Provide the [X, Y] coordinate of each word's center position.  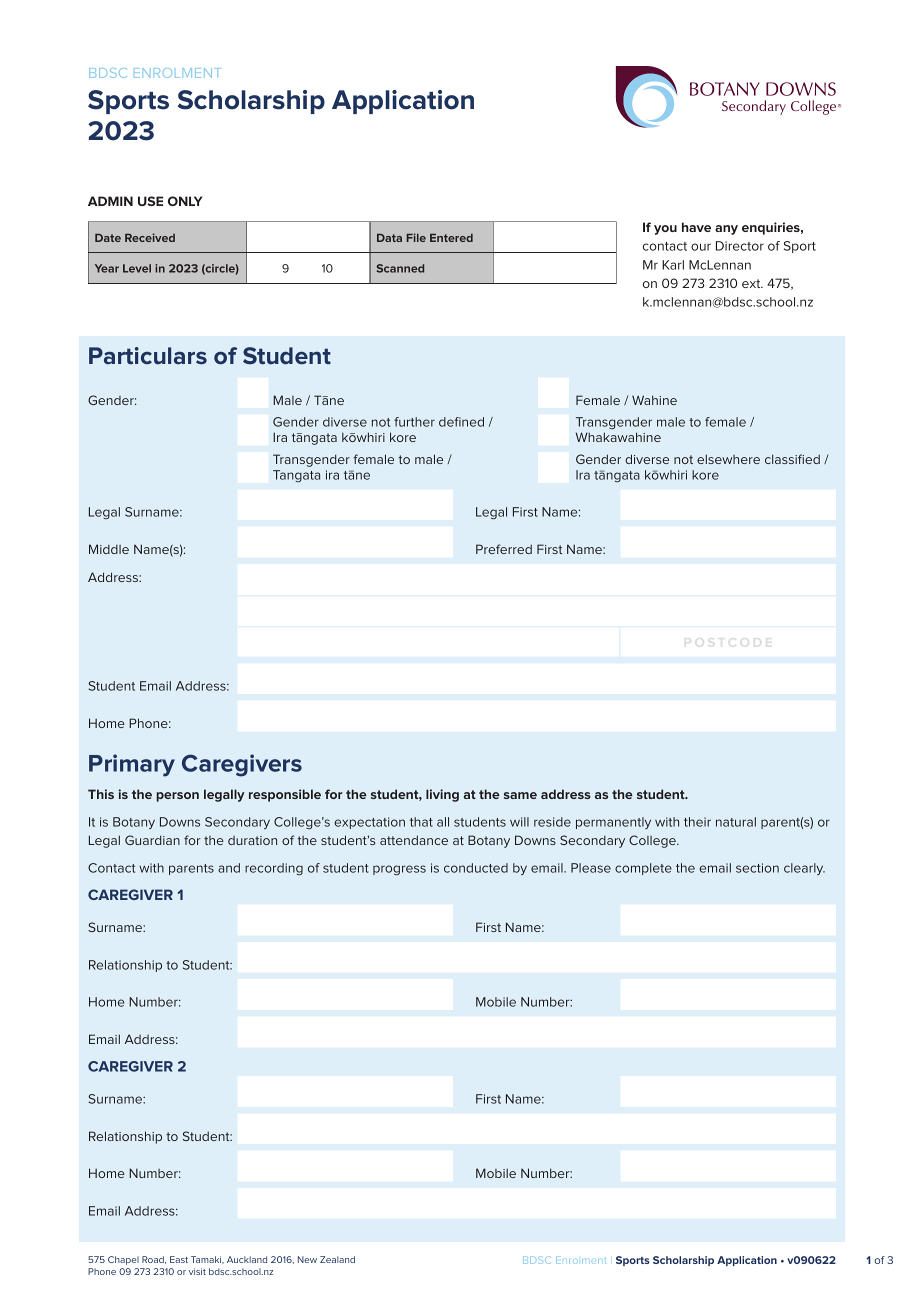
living [442, 795]
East [179, 1259]
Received [150, 237]
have [696, 227]
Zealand [337, 1259]
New [307, 1259]
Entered [451, 238]
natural [736, 822]
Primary [132, 765]
